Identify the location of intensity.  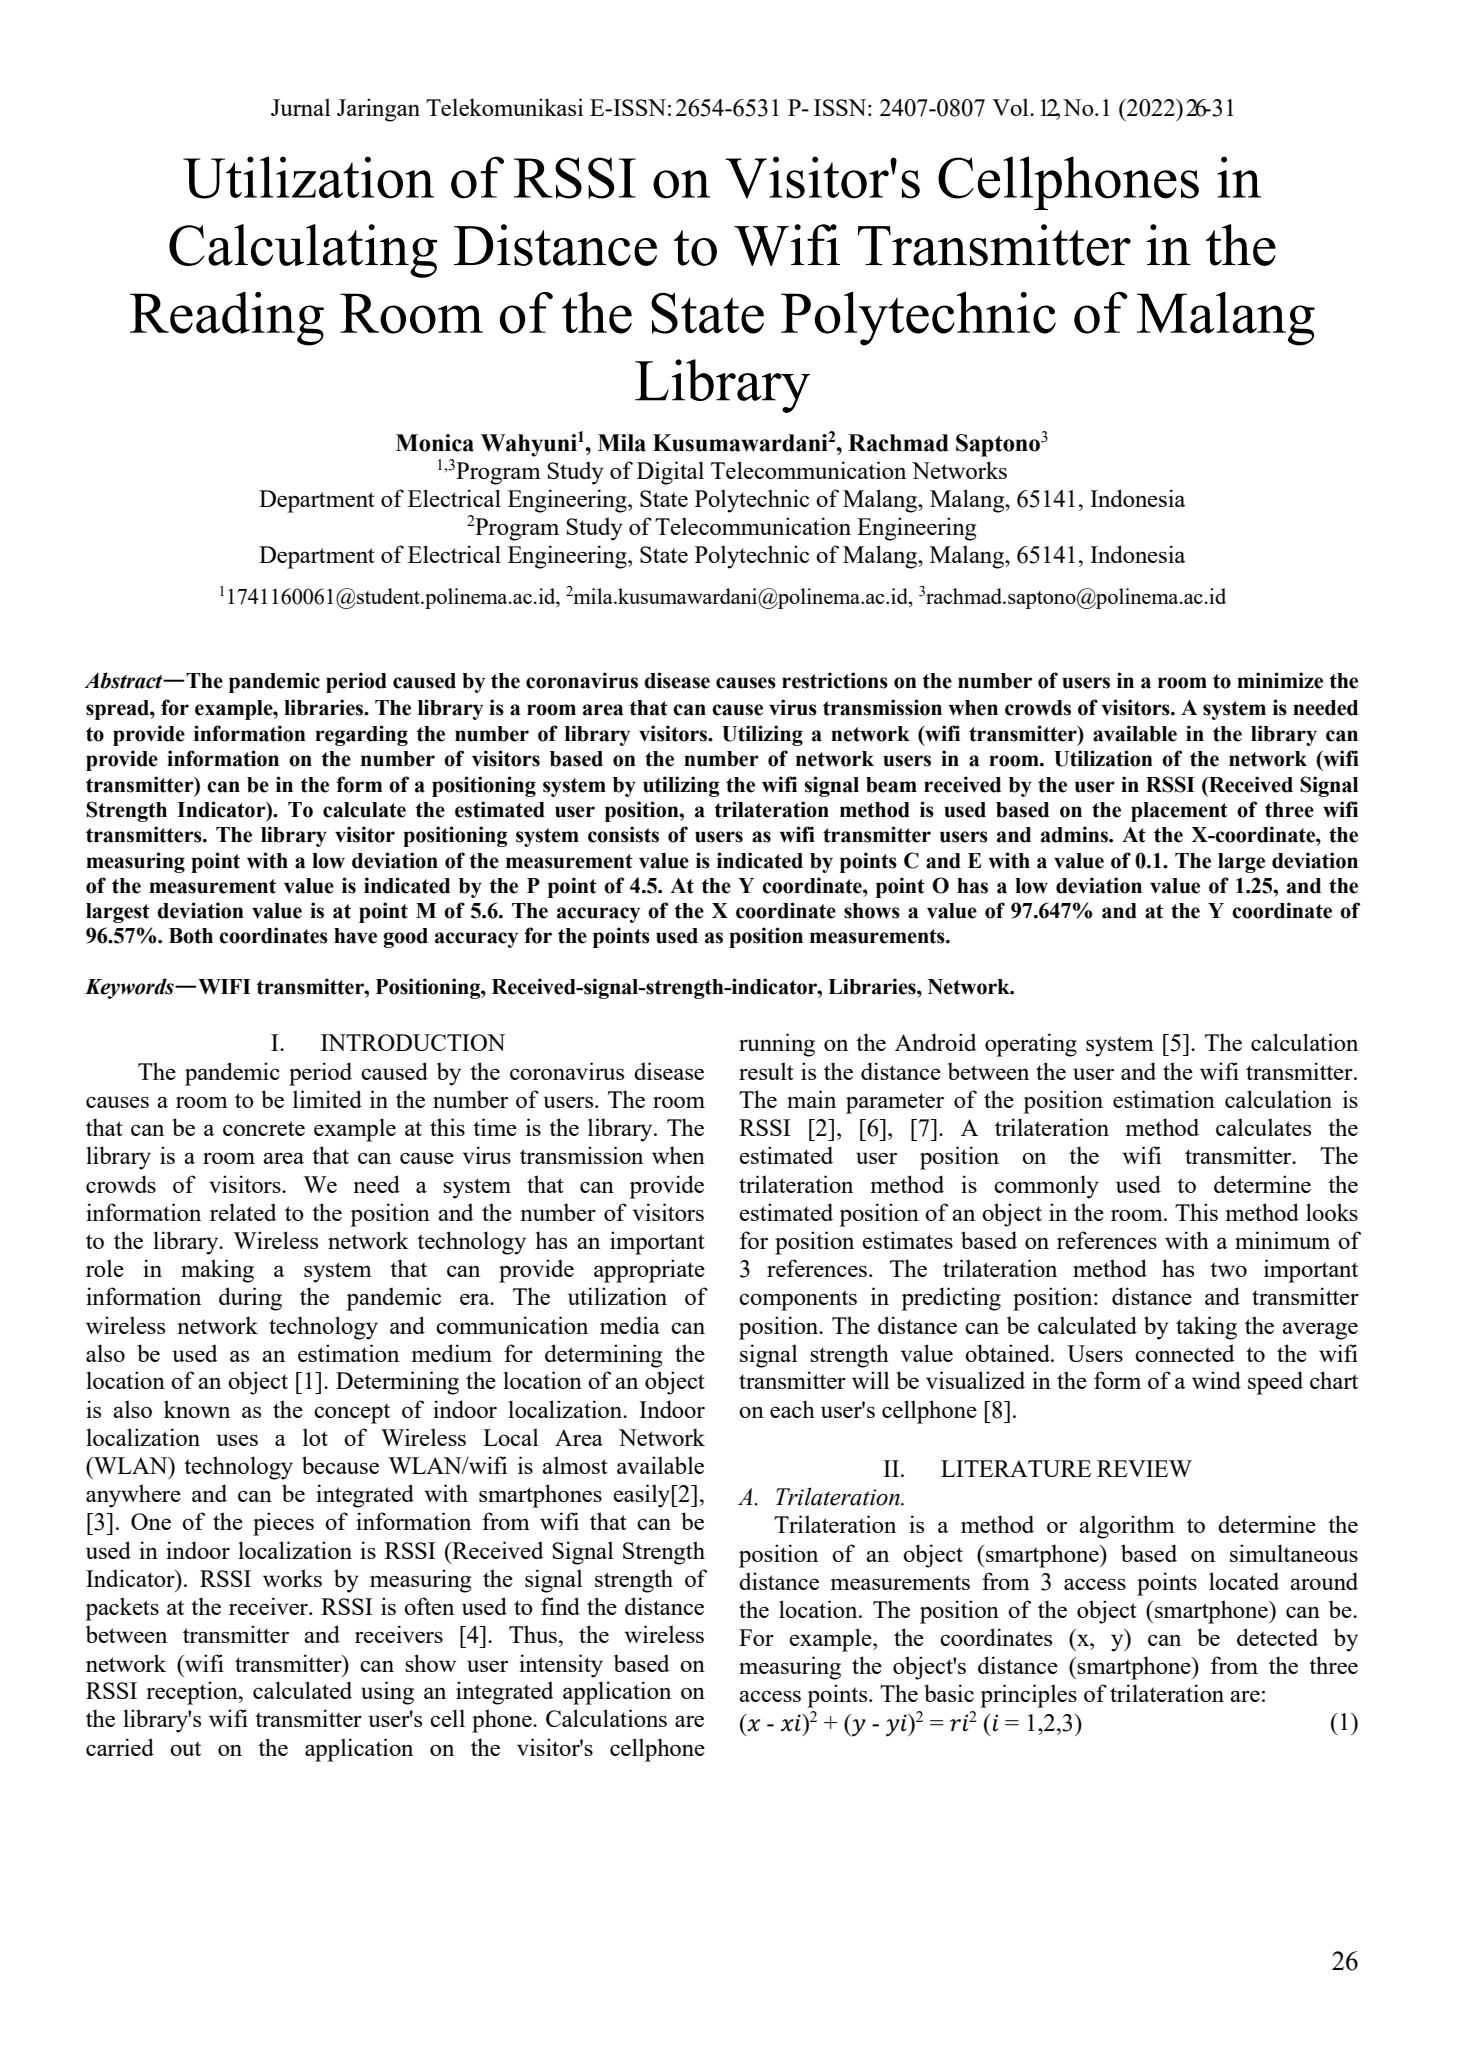
(561, 1666).
